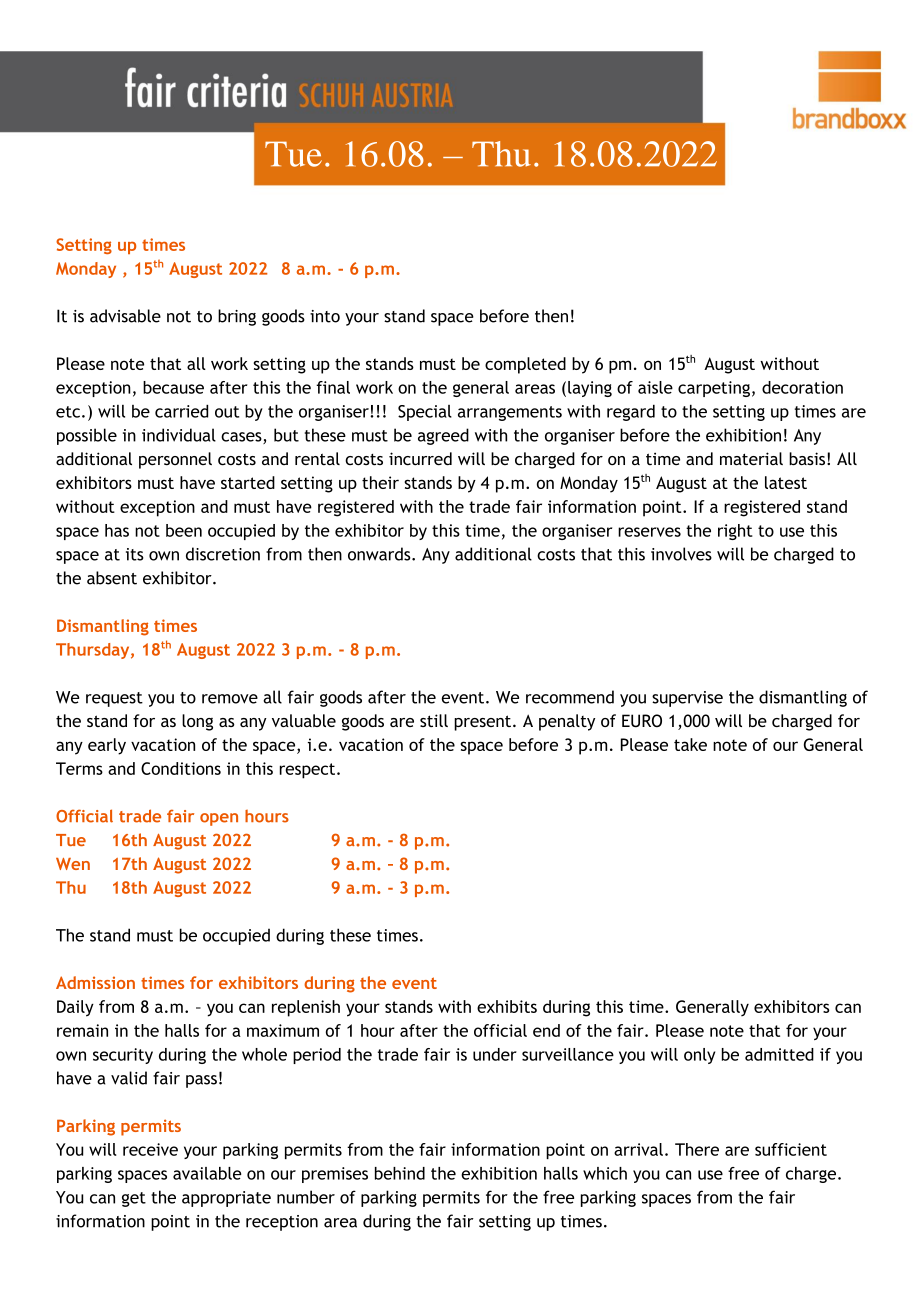 This document has width=924, height=1308. What do you see at coordinates (714, 389) in the document?
I see `carpeting` at bounding box center [714, 389].
